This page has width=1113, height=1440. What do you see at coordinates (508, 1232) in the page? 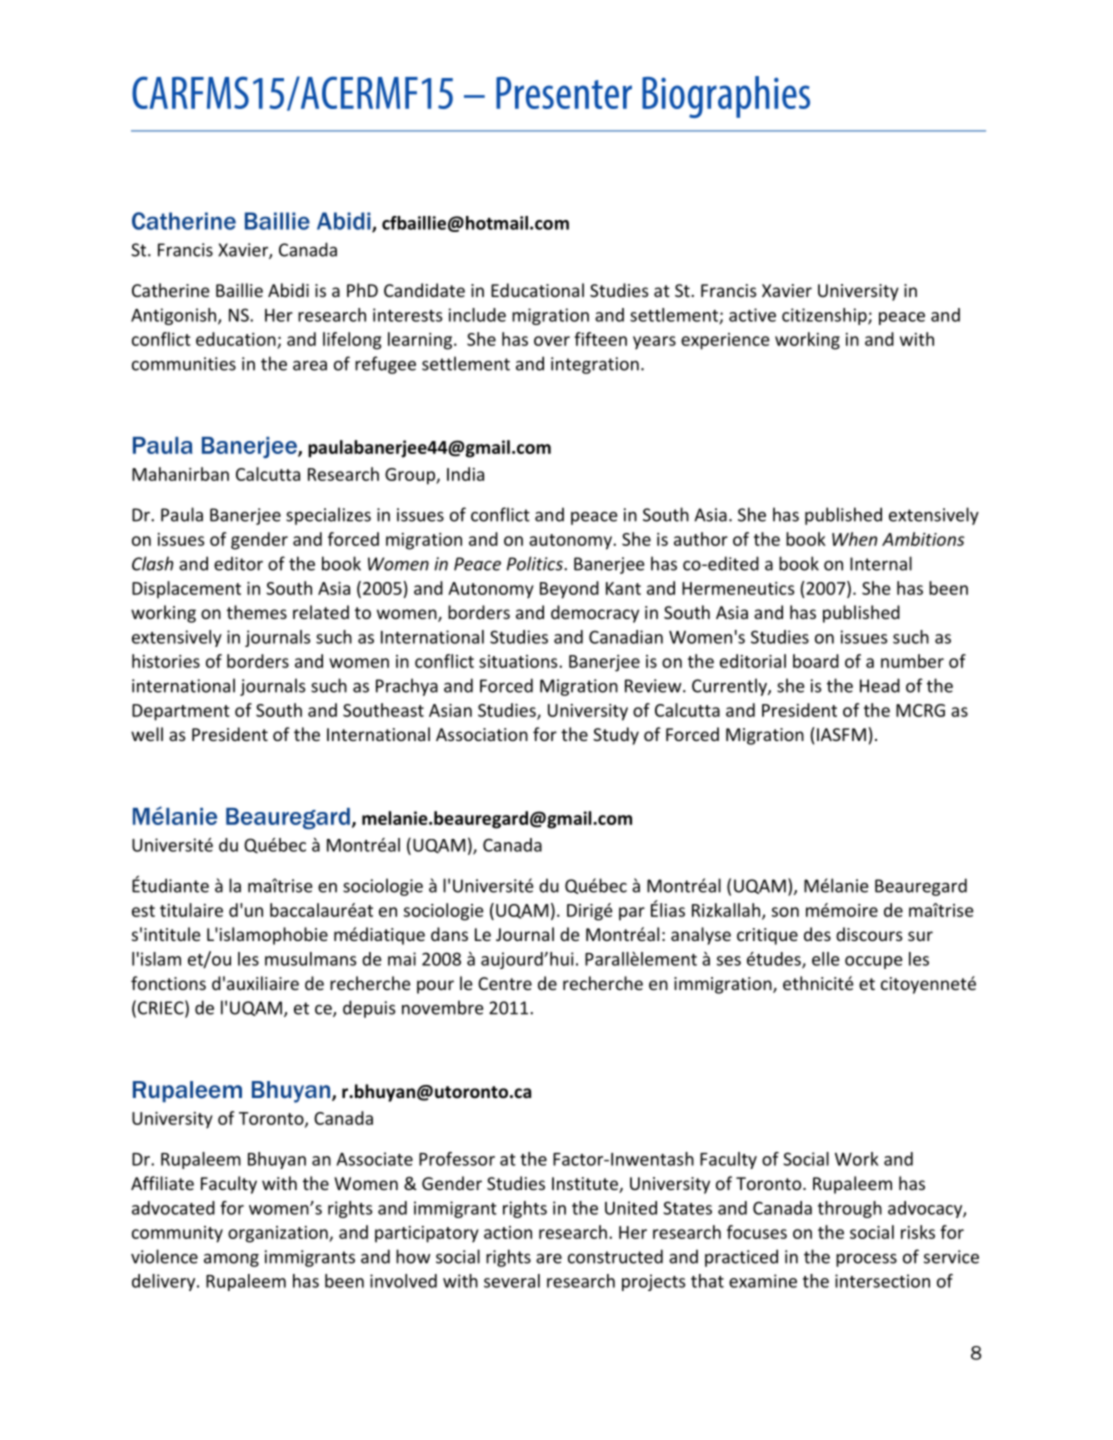
I see `action` at bounding box center [508, 1232].
